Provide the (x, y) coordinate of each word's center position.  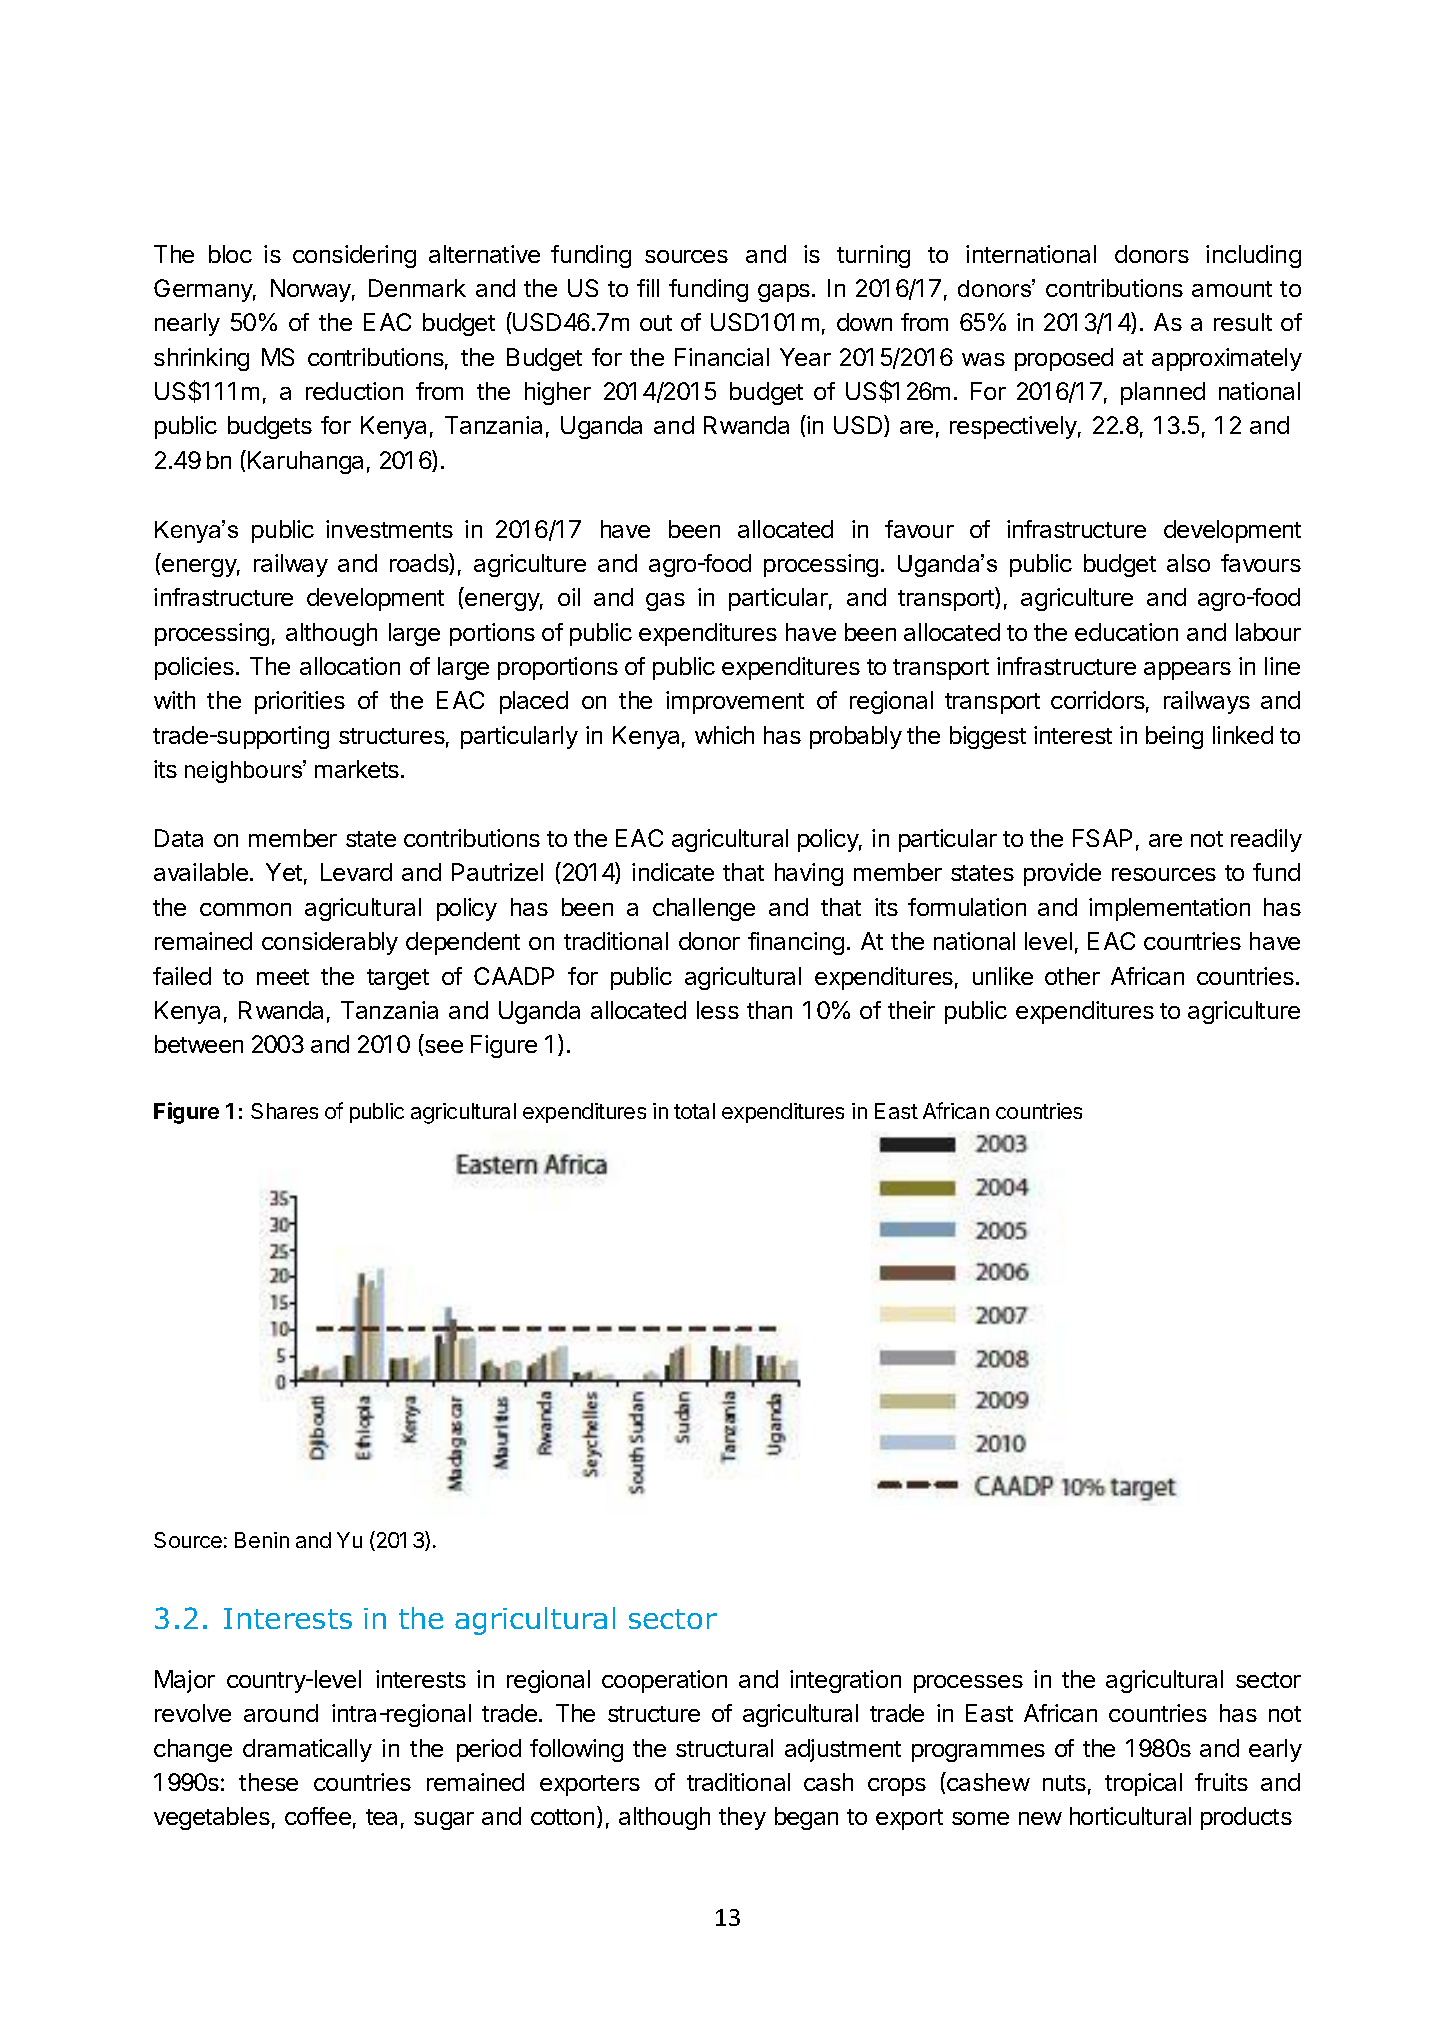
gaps (784, 293)
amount (1232, 289)
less (718, 1010)
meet (283, 977)
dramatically (307, 1750)
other (1072, 976)
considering (354, 256)
